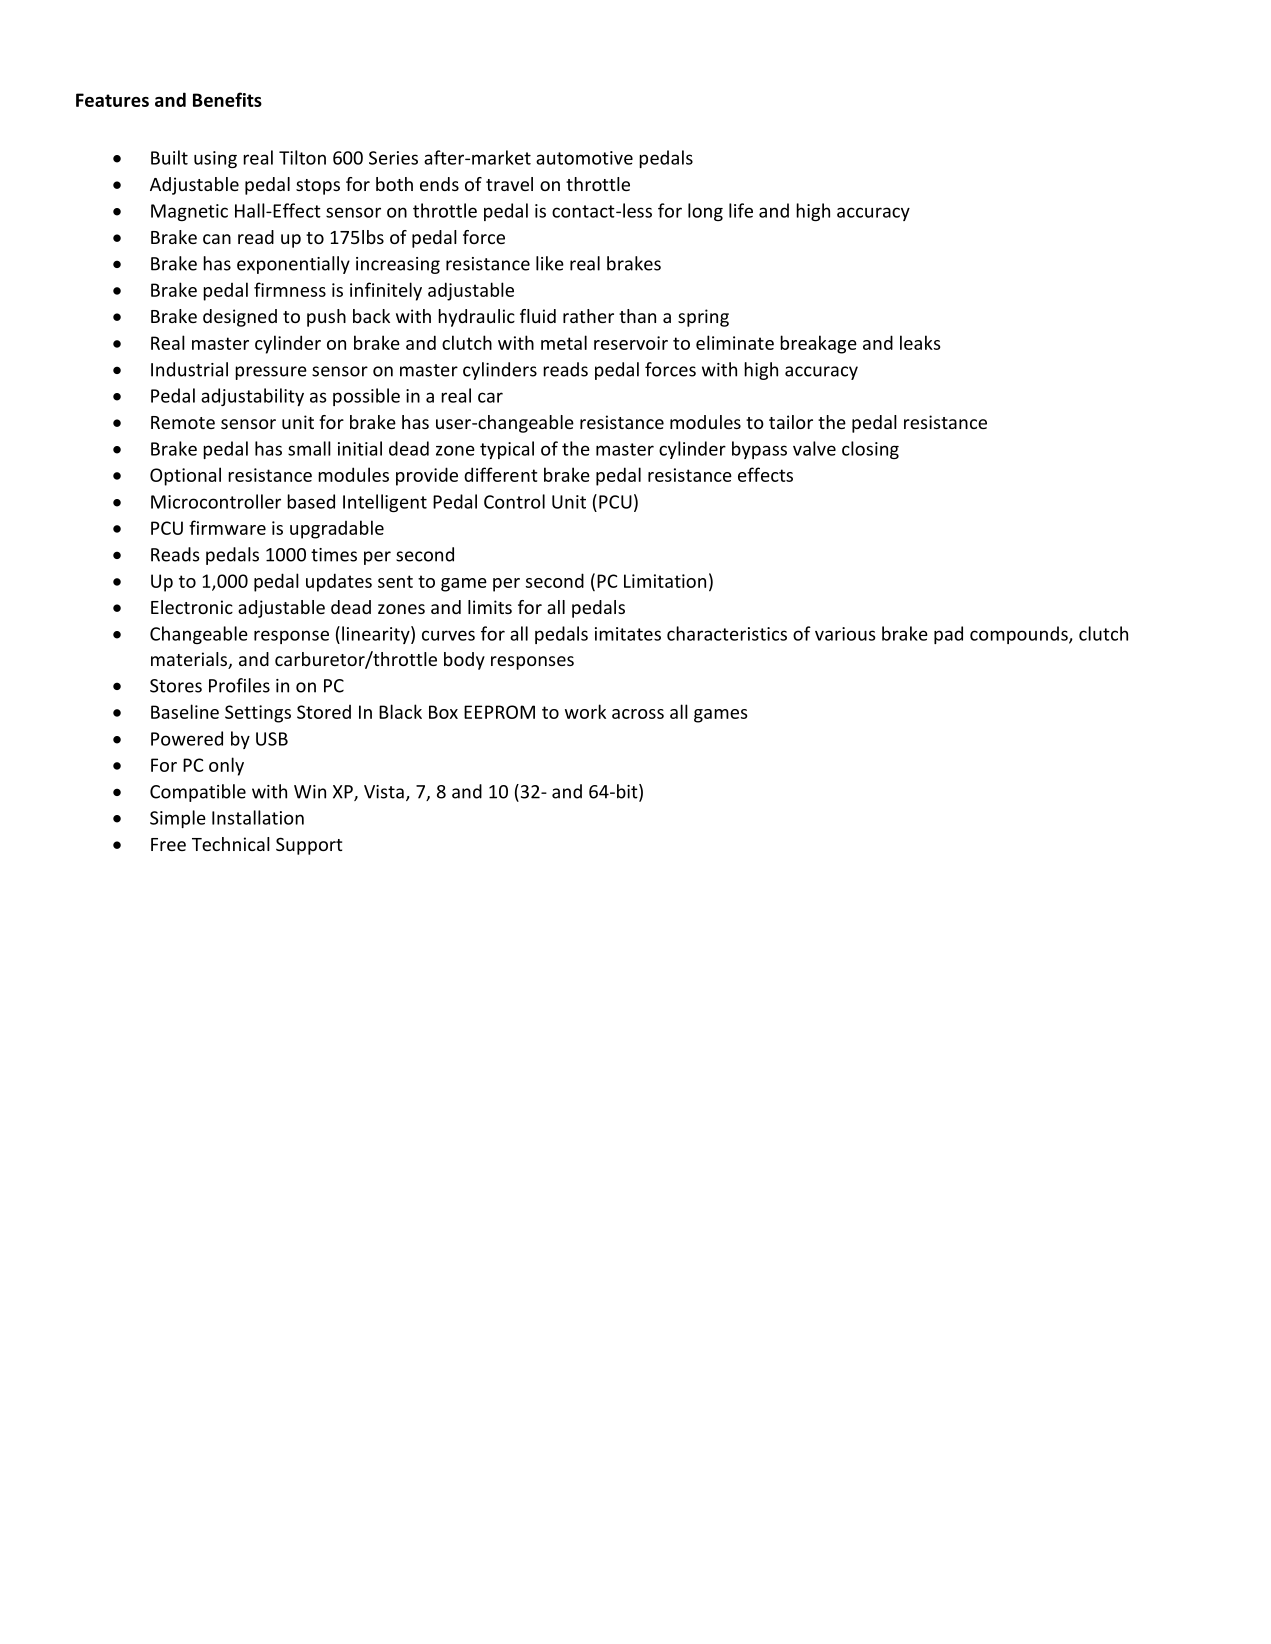 This screenshot has height=1644, width=1271. What do you see at coordinates (227, 99) in the screenshot?
I see `Benefits` at bounding box center [227, 99].
